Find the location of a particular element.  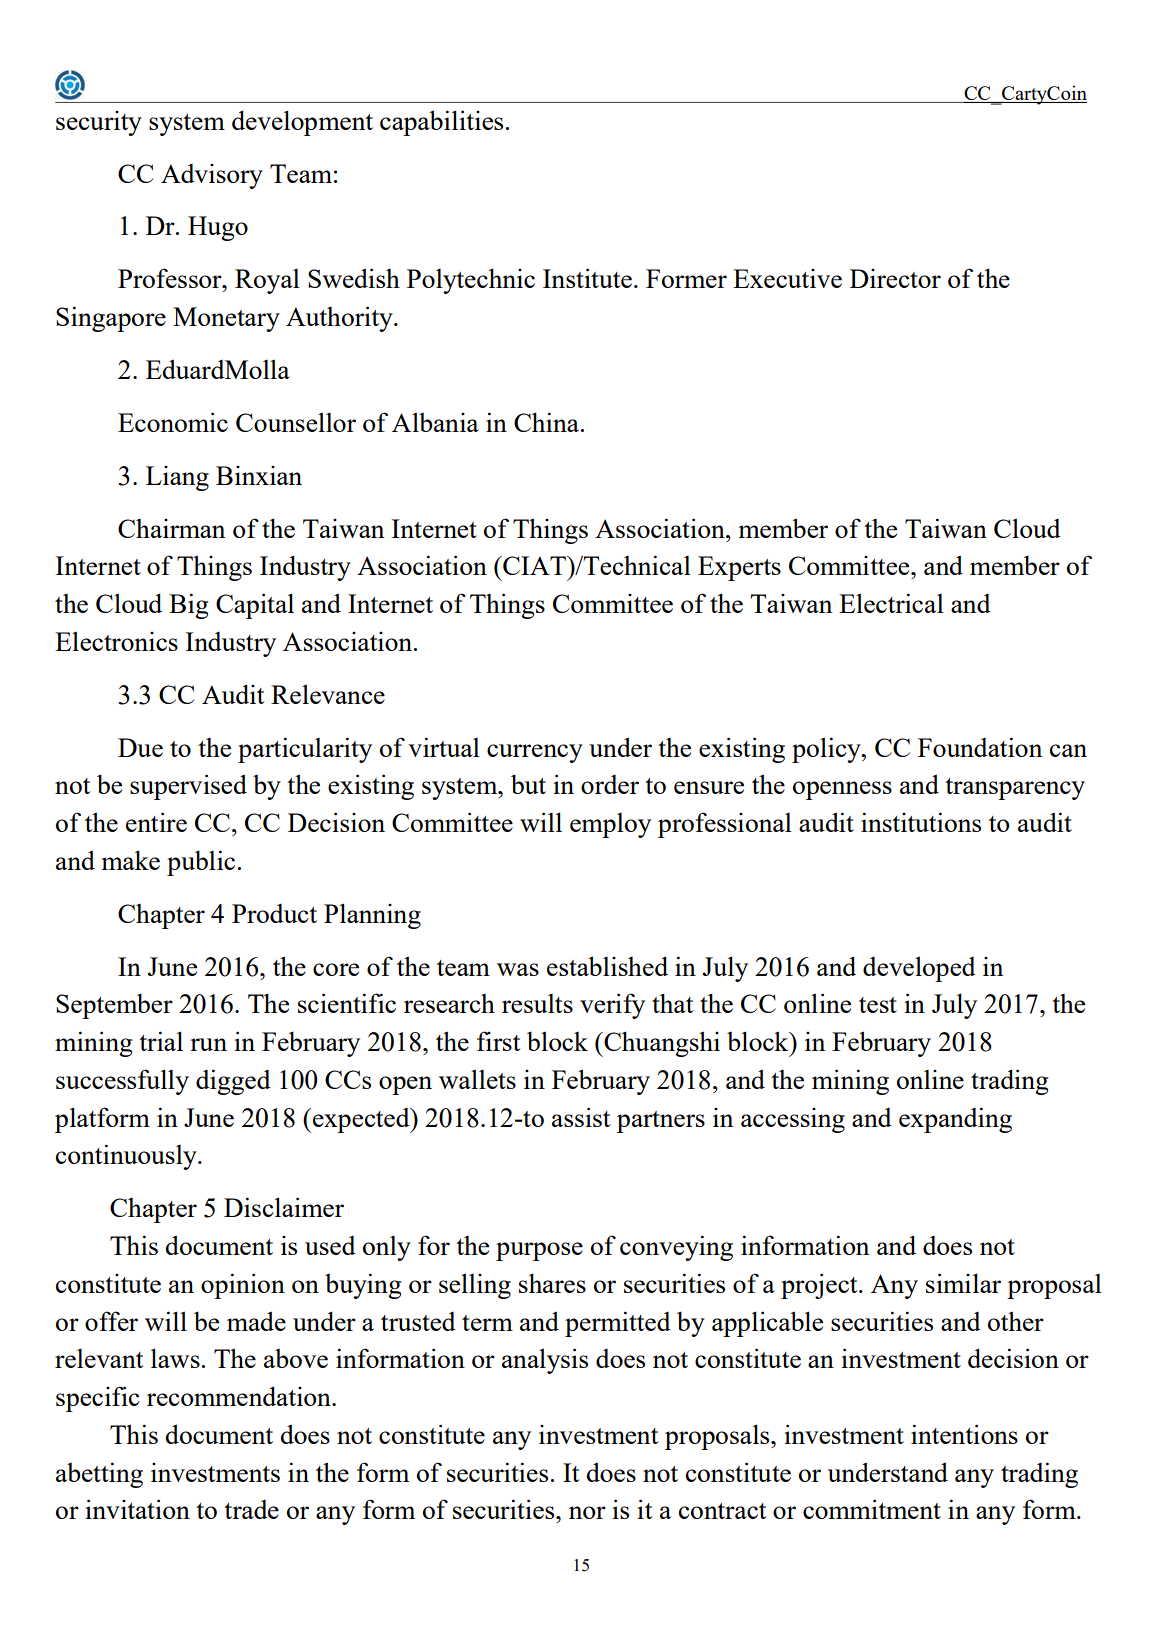

established is located at coordinates (607, 966).
